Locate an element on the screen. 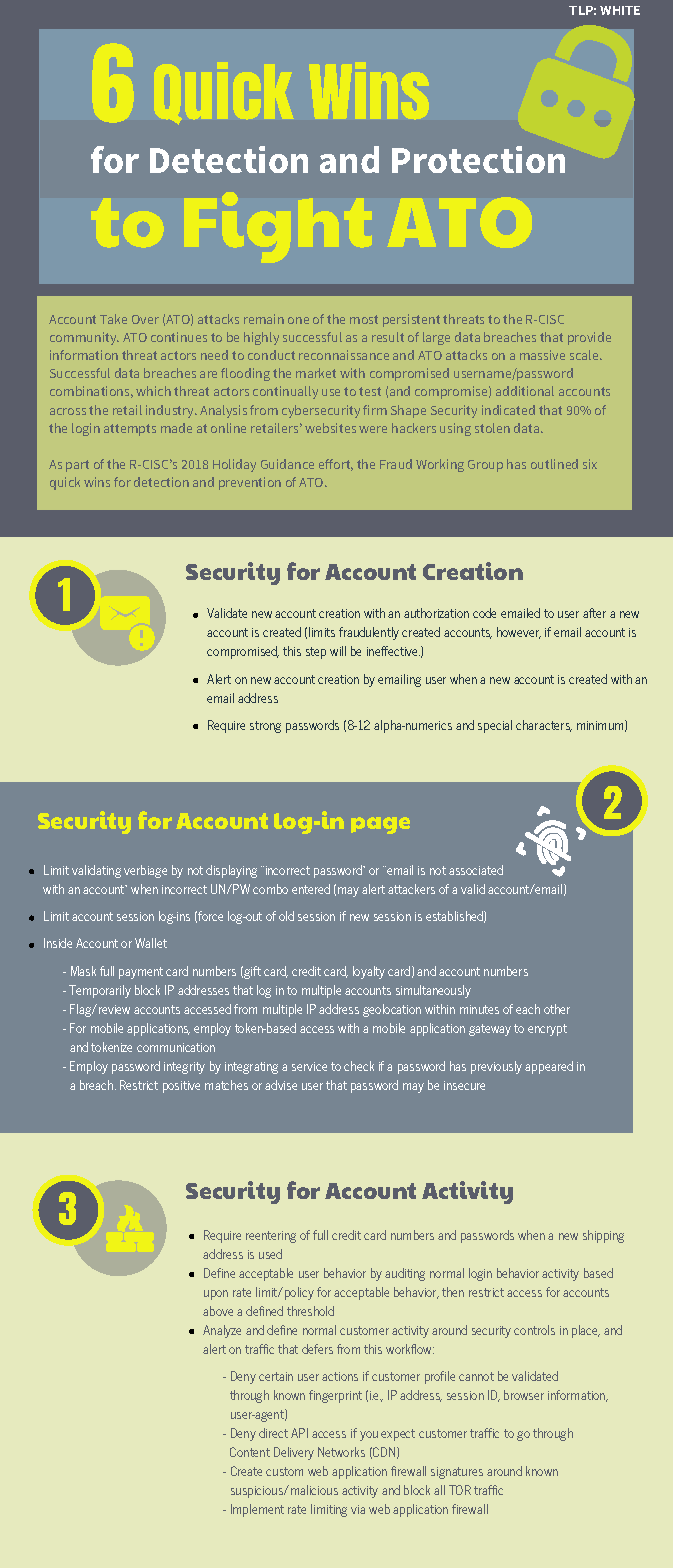  verbiage is located at coordinates (145, 871).
